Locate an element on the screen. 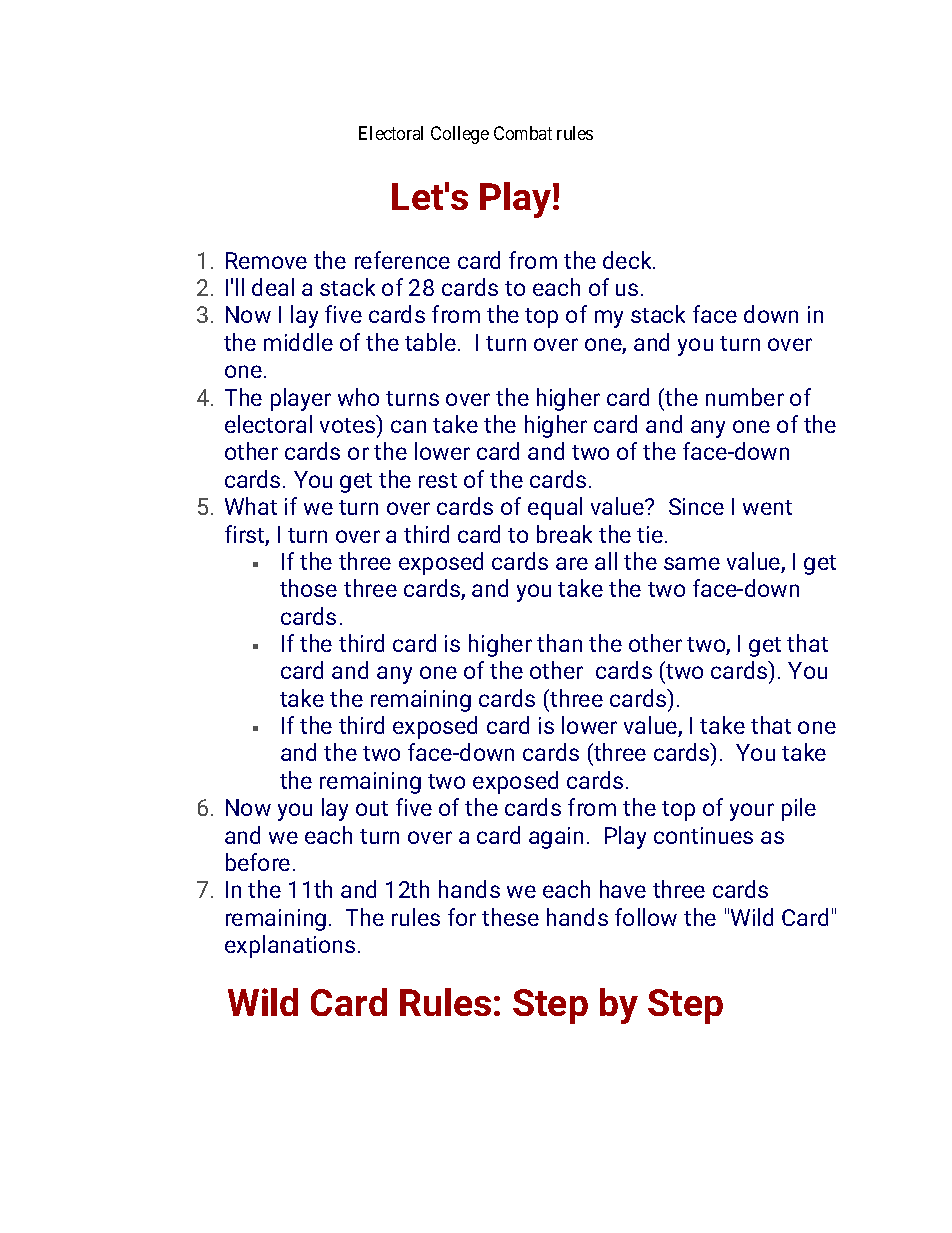  College is located at coordinates (460, 135).
